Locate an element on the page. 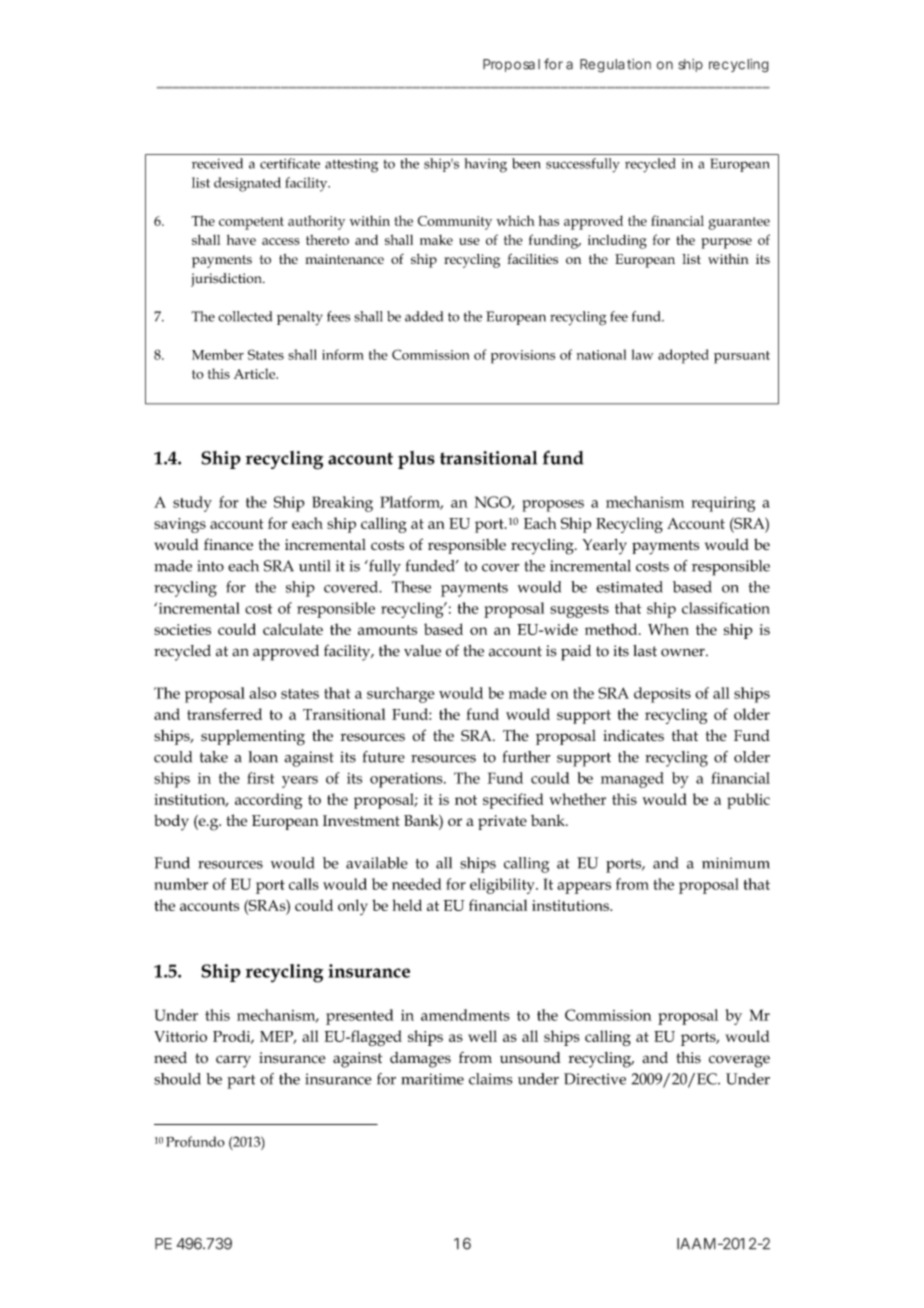  adopted is located at coordinates (683, 356).
